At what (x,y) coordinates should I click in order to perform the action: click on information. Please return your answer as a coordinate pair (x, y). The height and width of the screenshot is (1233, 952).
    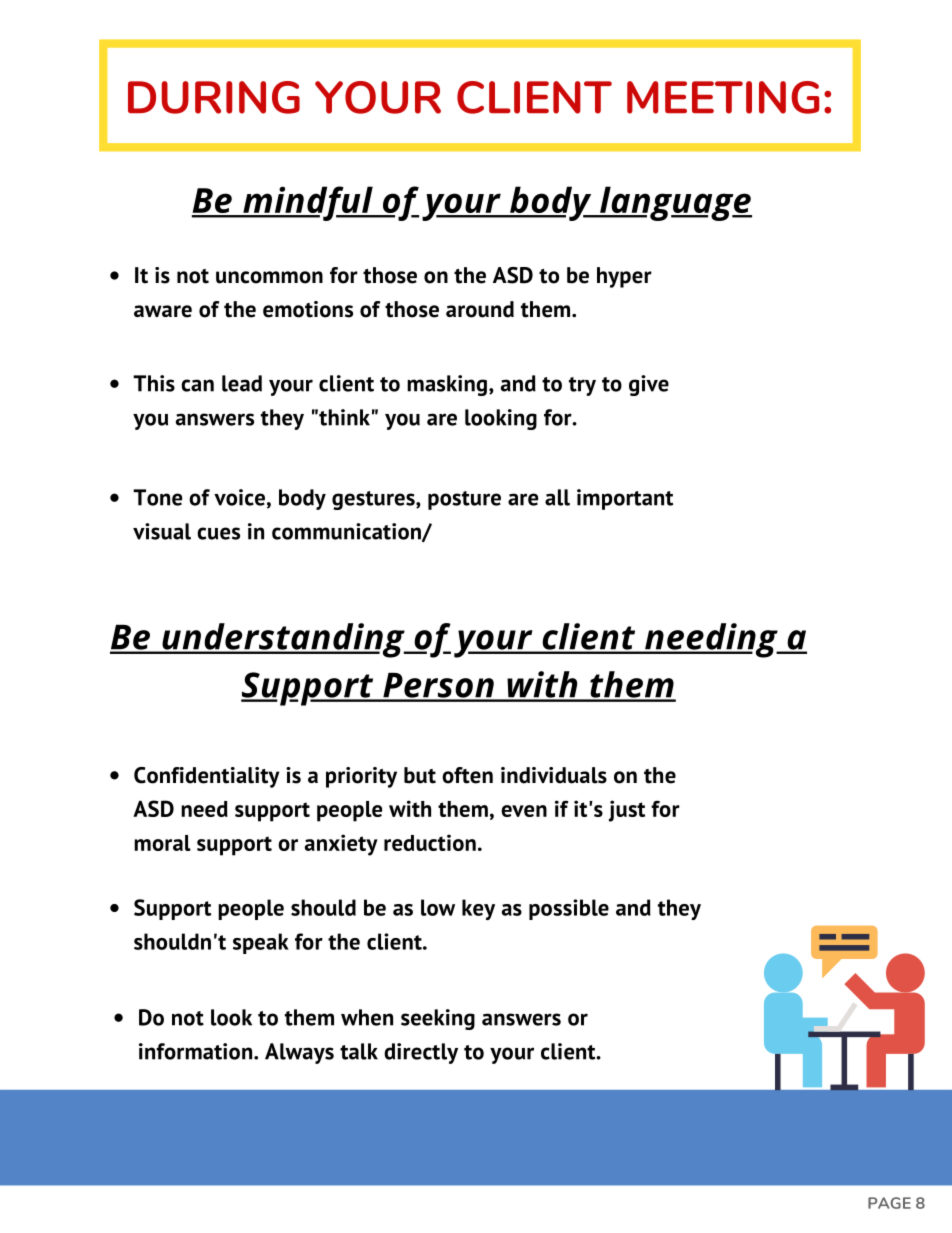
    Looking at the image, I should click on (197, 1051).
